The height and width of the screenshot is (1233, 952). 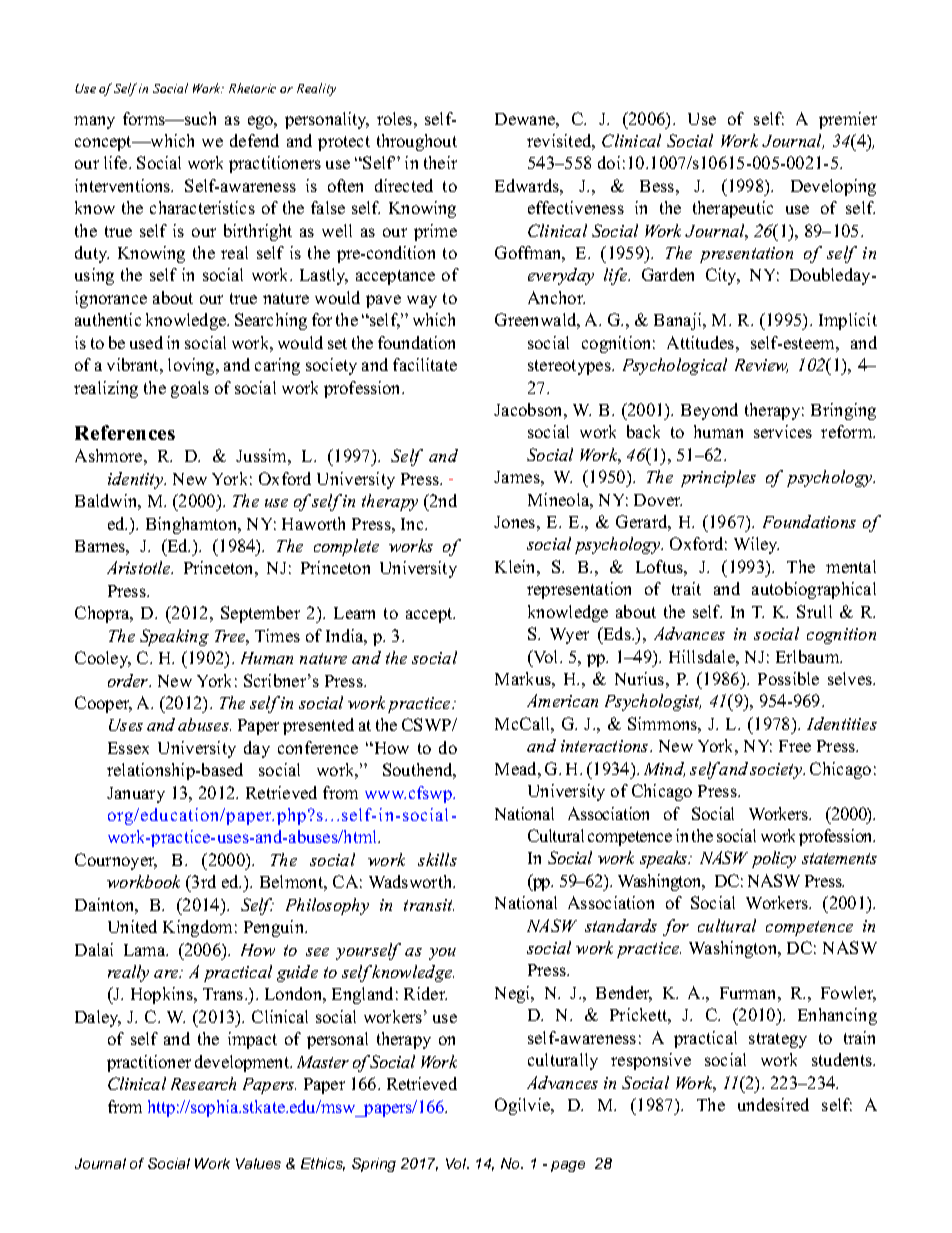 I want to click on undesired, so click(x=773, y=1104).
